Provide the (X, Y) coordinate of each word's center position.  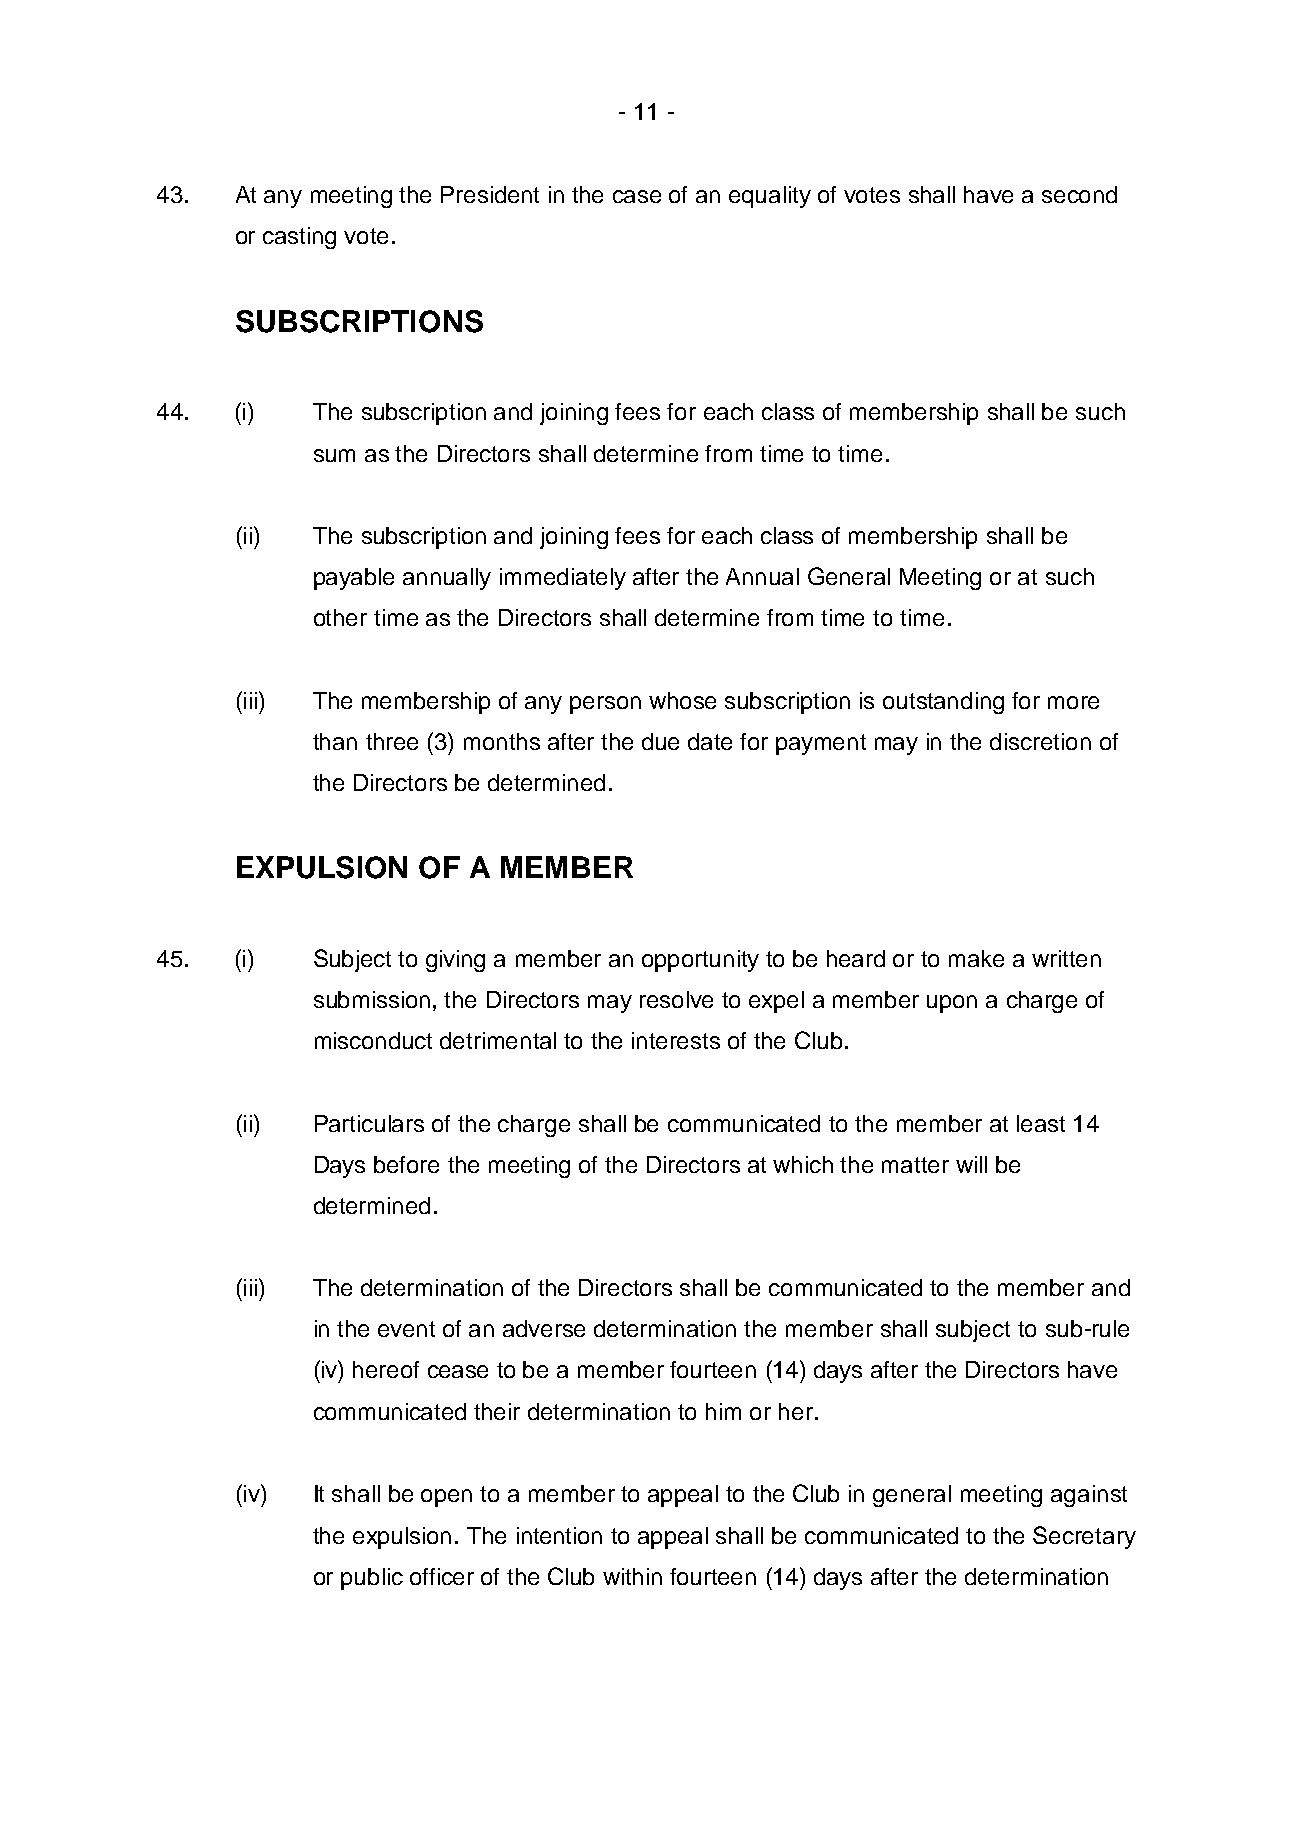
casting (299, 238)
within (632, 1576)
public (372, 1579)
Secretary (1084, 1537)
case (637, 196)
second (1079, 194)
